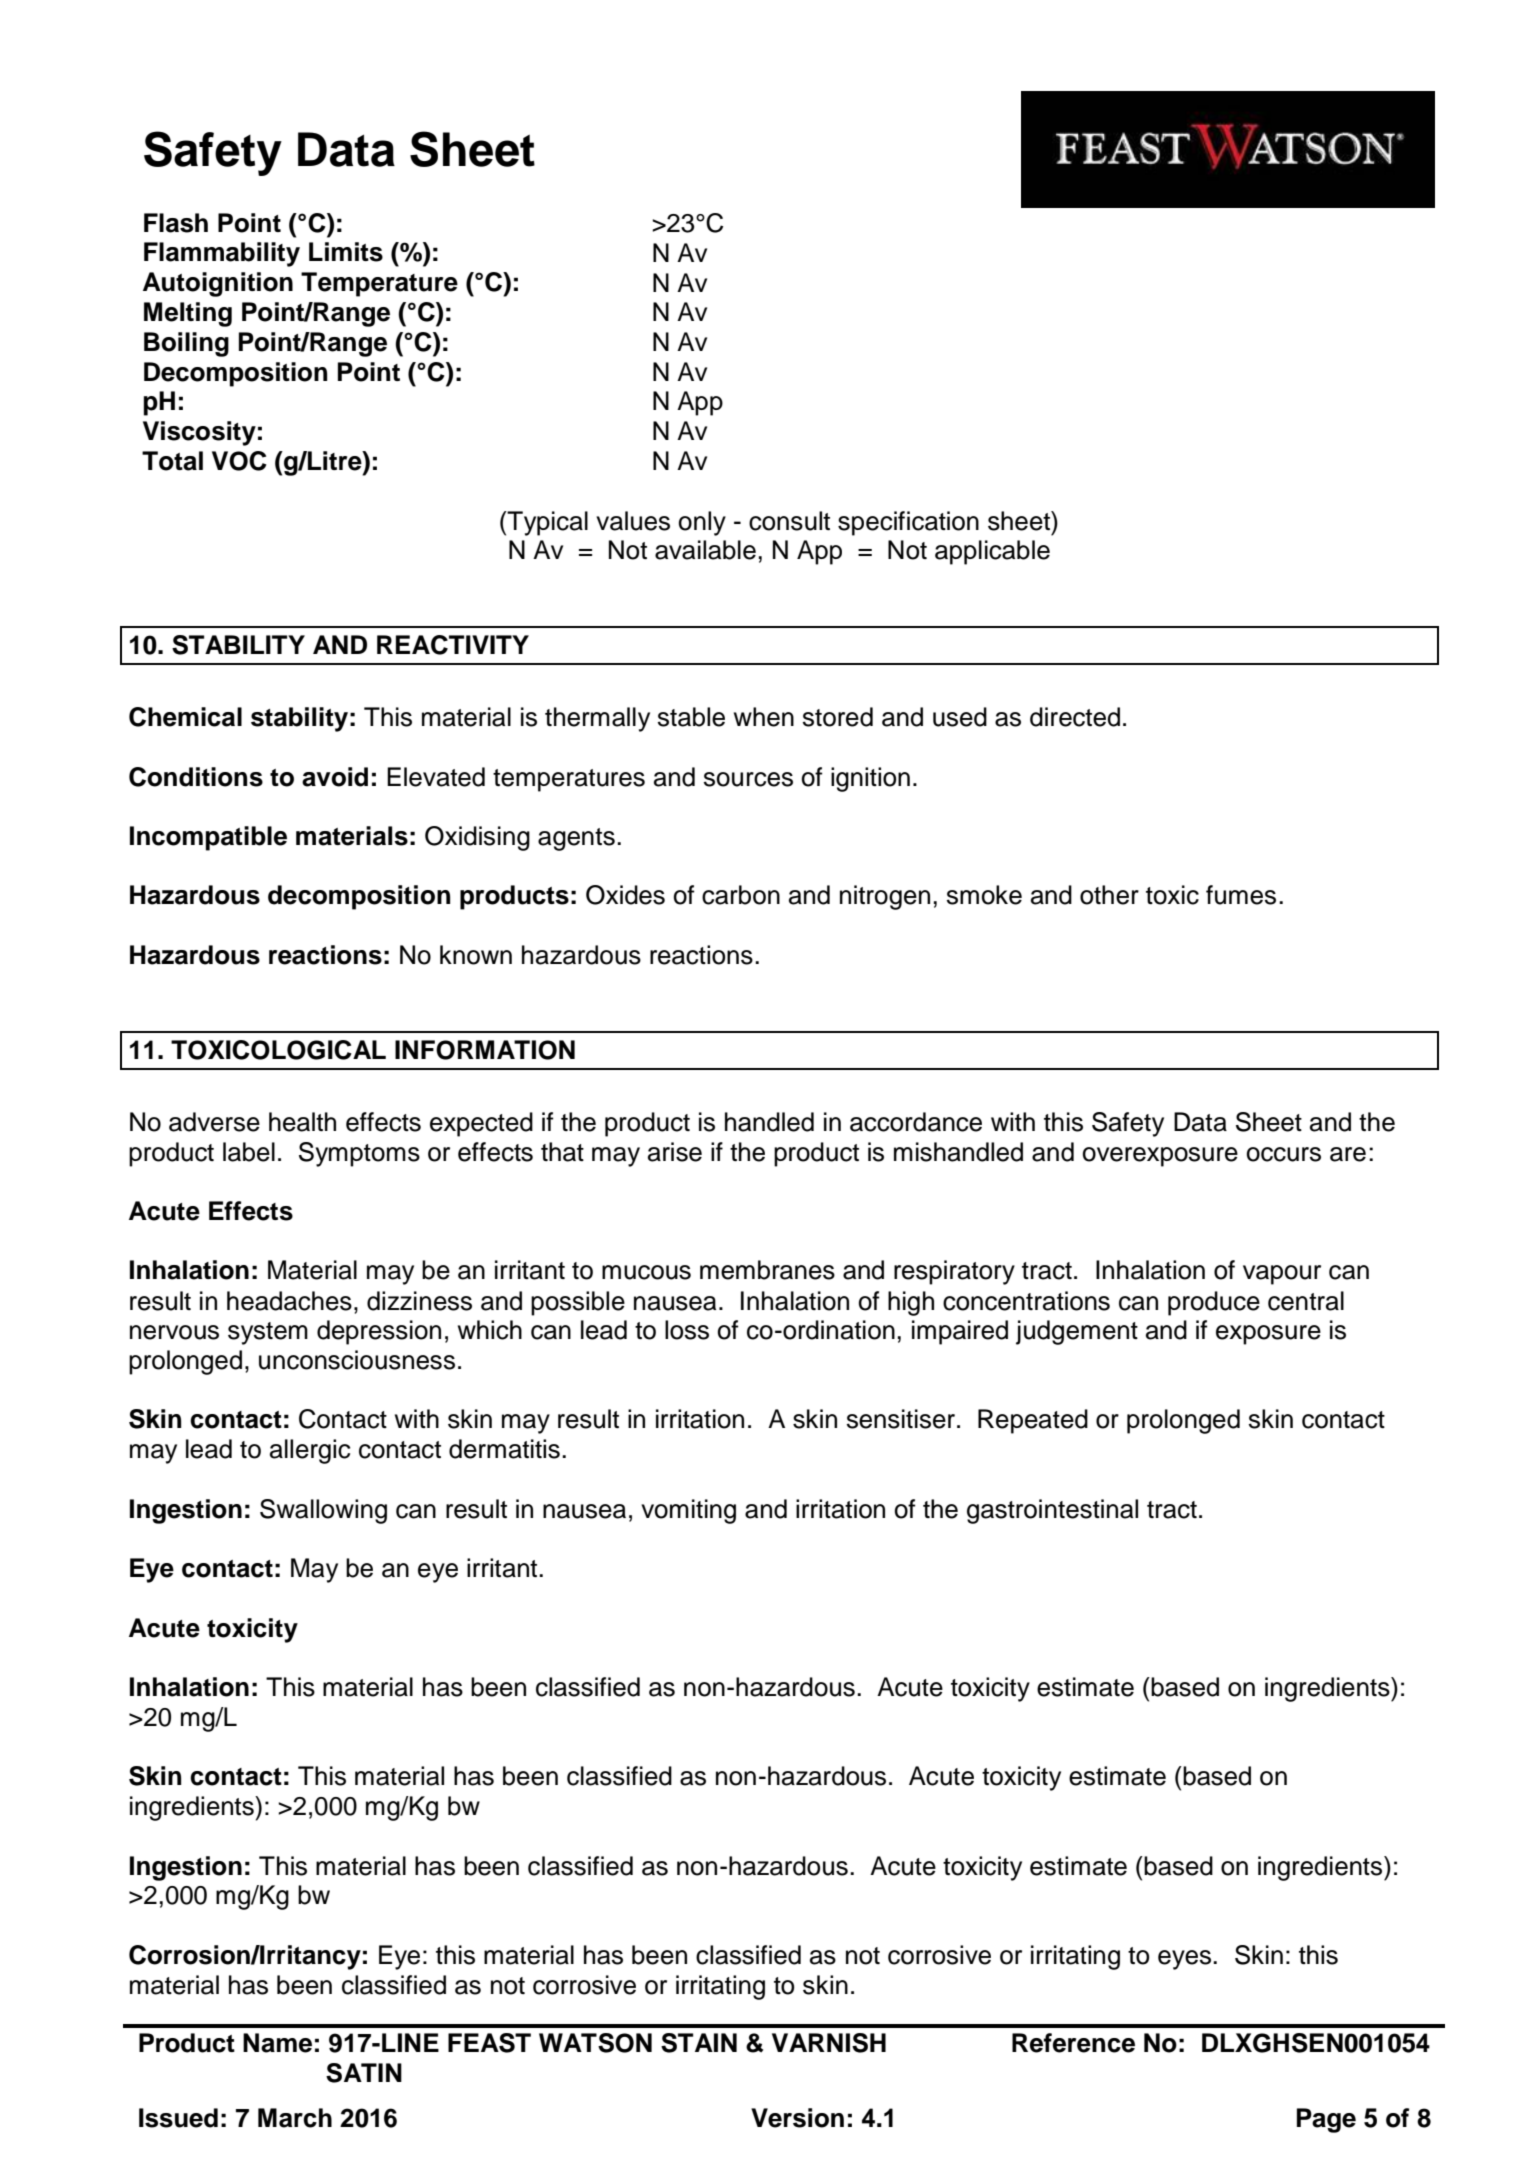 This screenshot has height=2178, width=1540. Describe the element at coordinates (789, 521) in the screenshot. I see `consult` at that location.
